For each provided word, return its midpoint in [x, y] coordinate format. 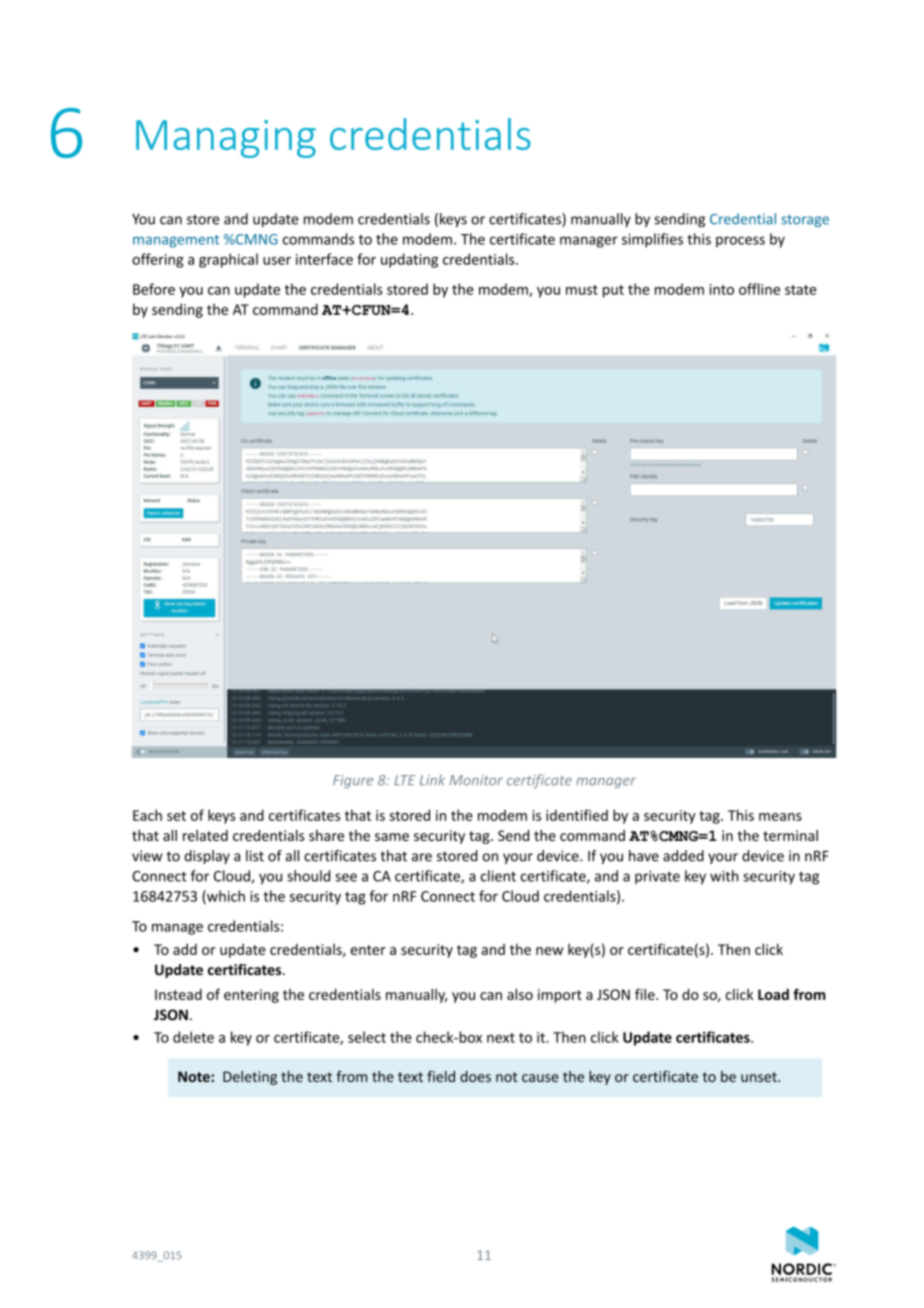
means [780, 817]
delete [193, 1037]
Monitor [476, 780]
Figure [353, 781]
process [740, 242]
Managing [226, 139]
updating [409, 260]
